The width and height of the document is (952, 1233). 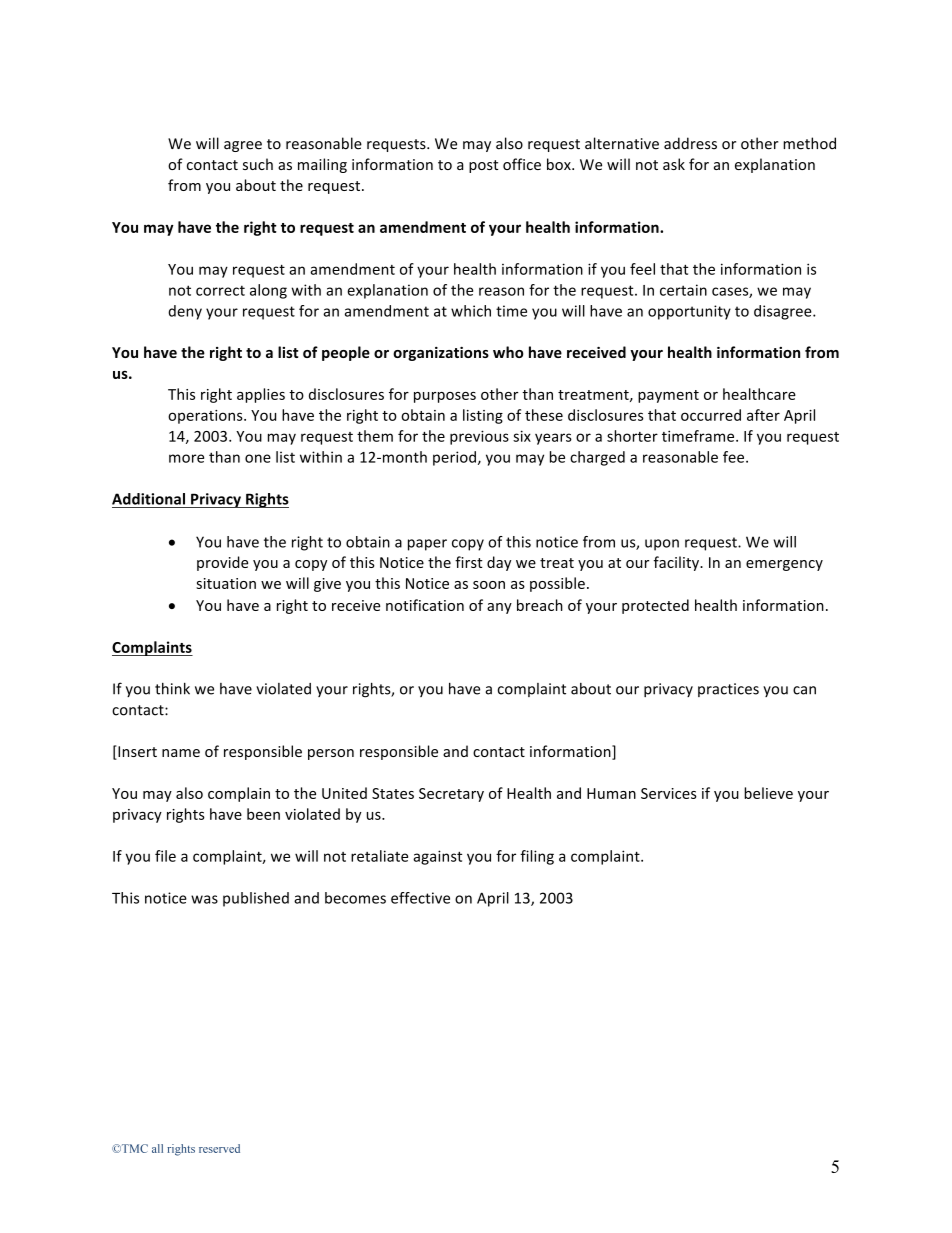 I want to click on such, so click(x=258, y=164).
